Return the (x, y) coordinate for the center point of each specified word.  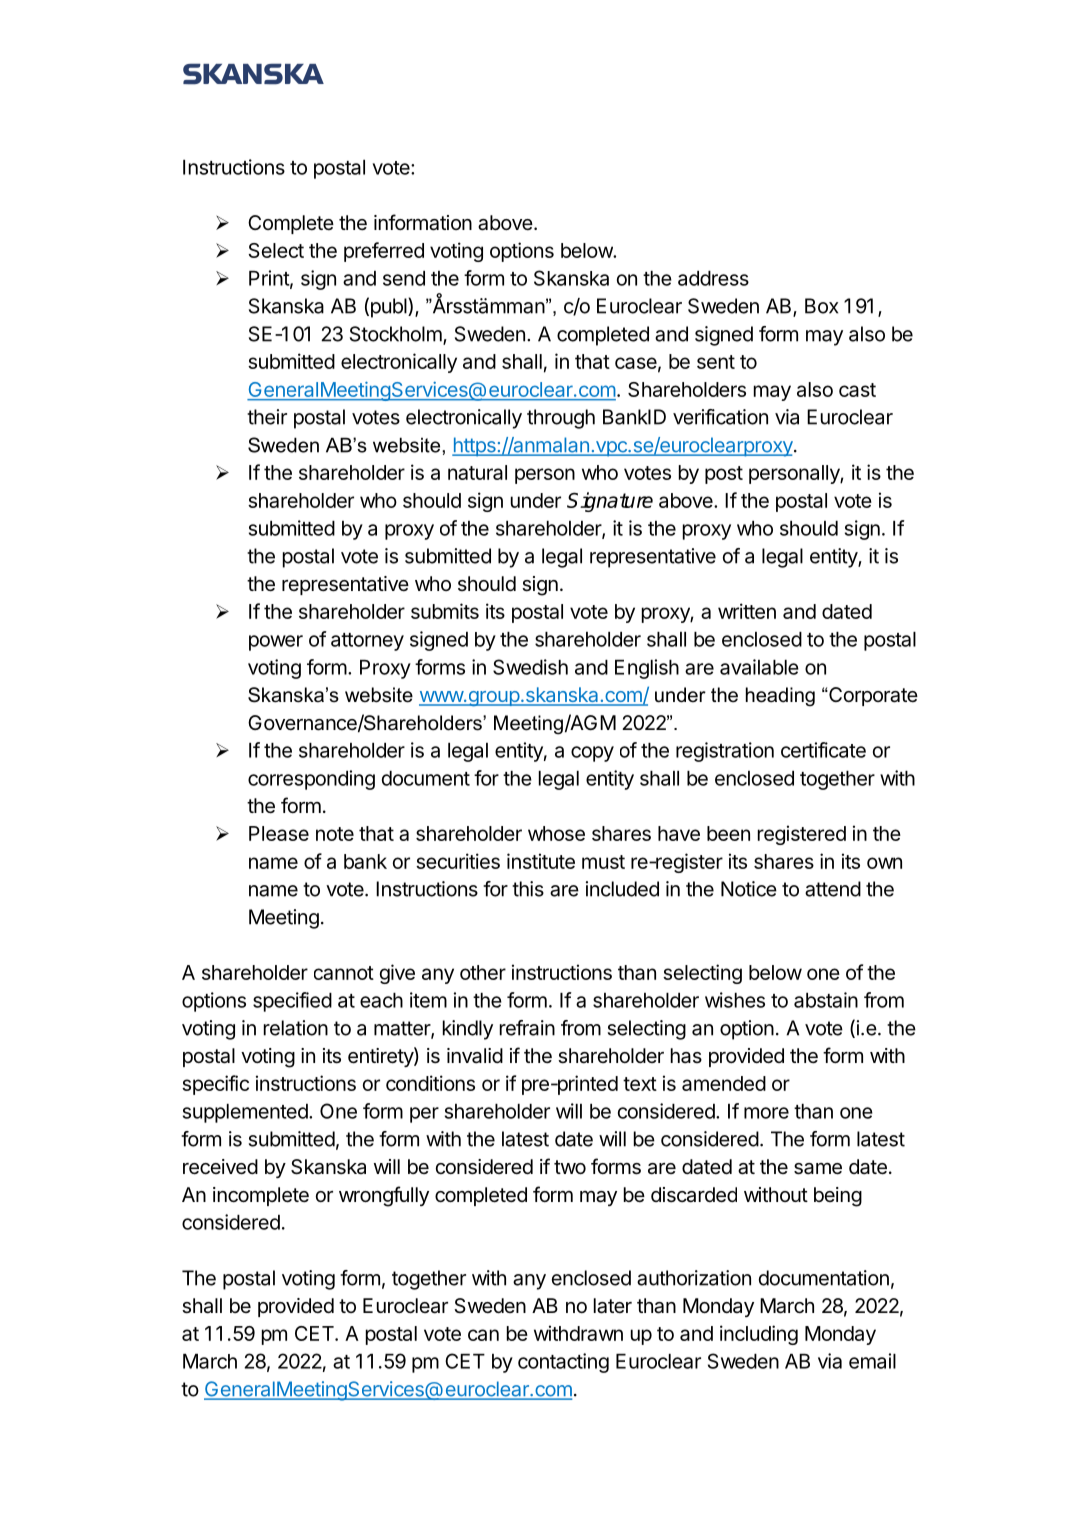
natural (477, 472)
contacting (563, 1363)
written (747, 611)
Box (821, 306)
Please (279, 833)
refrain (527, 1028)
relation (296, 1028)
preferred (384, 252)
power (276, 643)
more (766, 1113)
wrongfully (384, 1196)
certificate (823, 750)
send (404, 278)
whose (556, 833)
